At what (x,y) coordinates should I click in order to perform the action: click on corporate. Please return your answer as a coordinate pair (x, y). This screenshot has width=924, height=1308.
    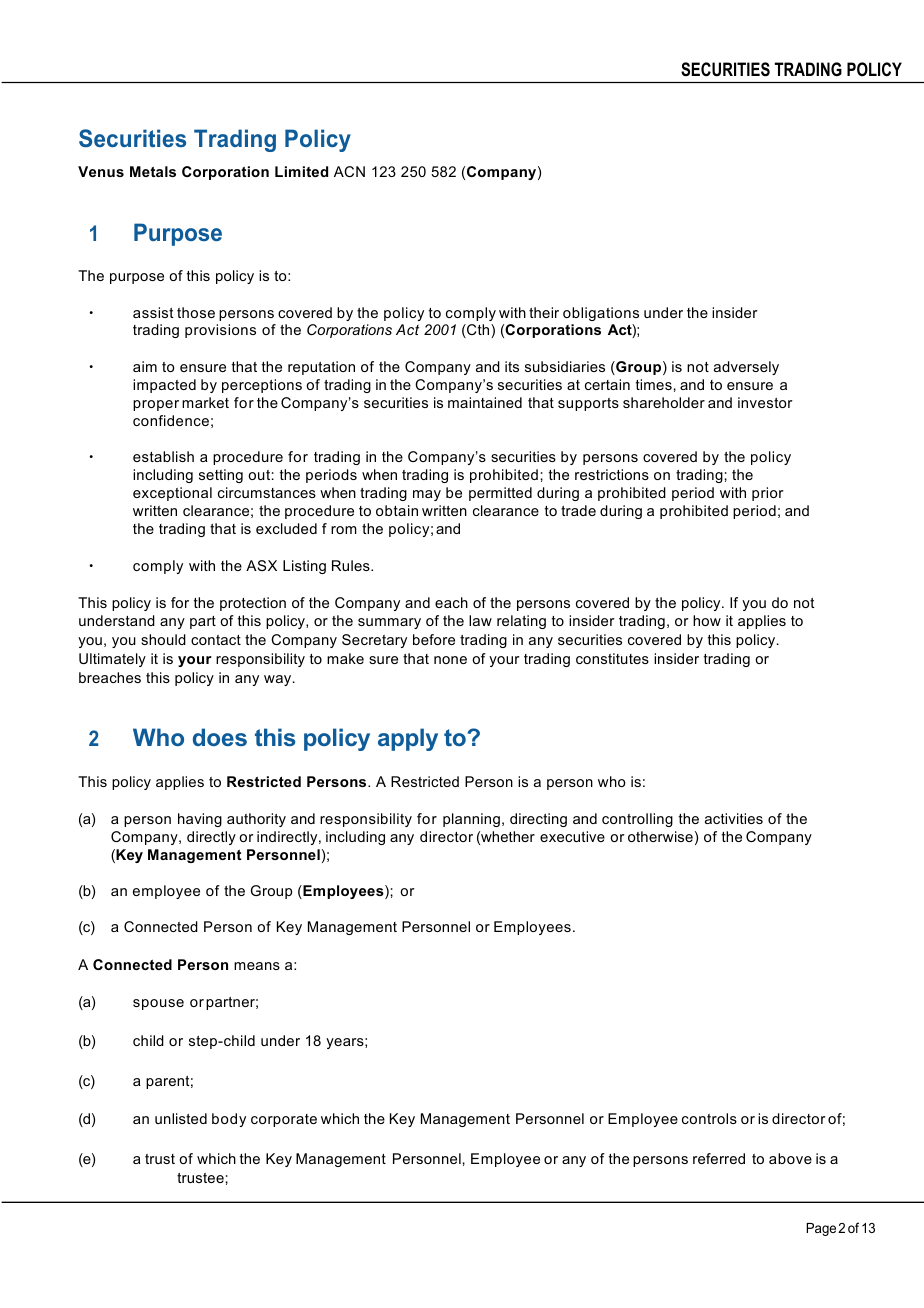
    Looking at the image, I should click on (284, 1120).
